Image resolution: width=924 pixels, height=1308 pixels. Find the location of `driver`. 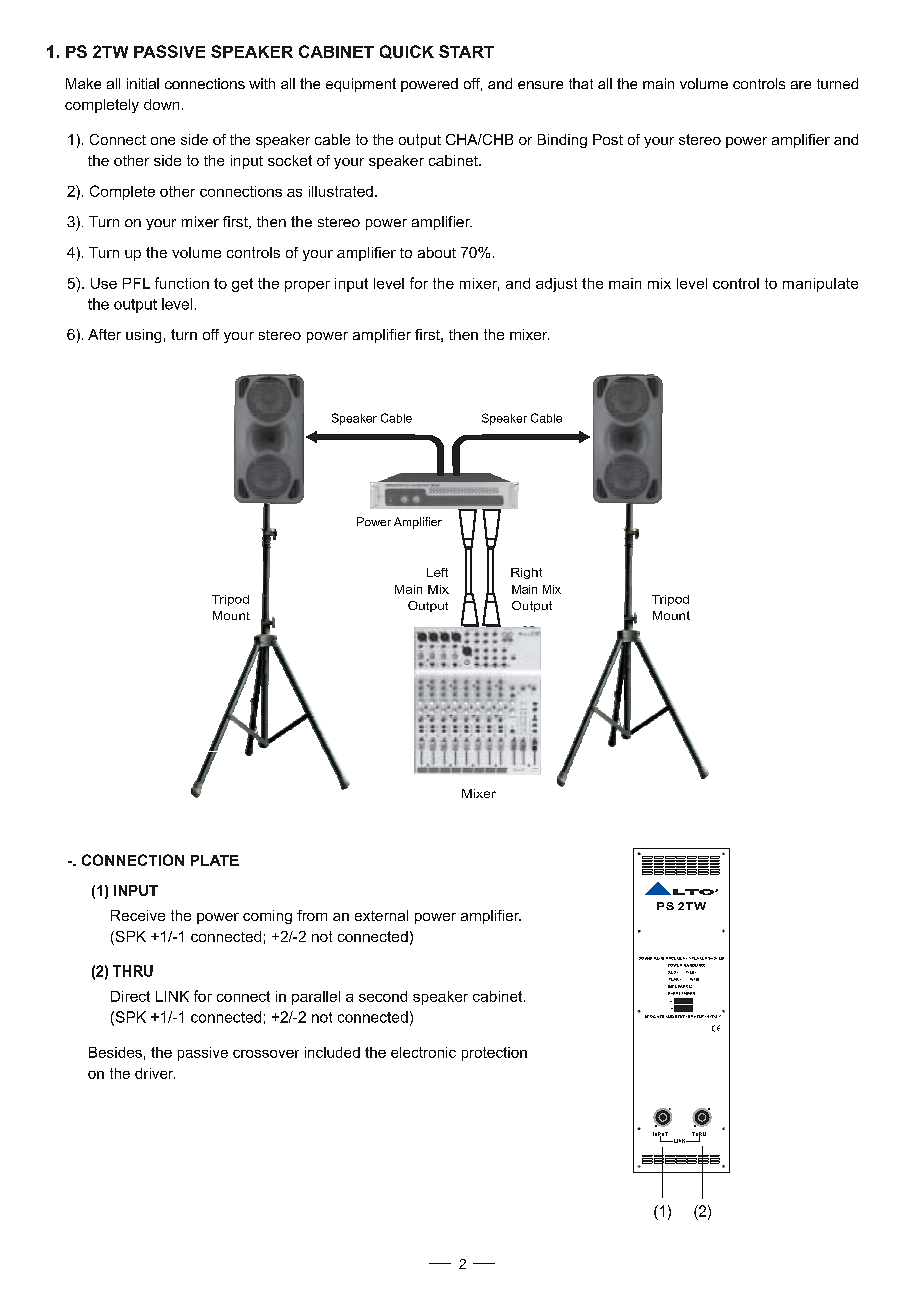

driver is located at coordinates (155, 1073).
